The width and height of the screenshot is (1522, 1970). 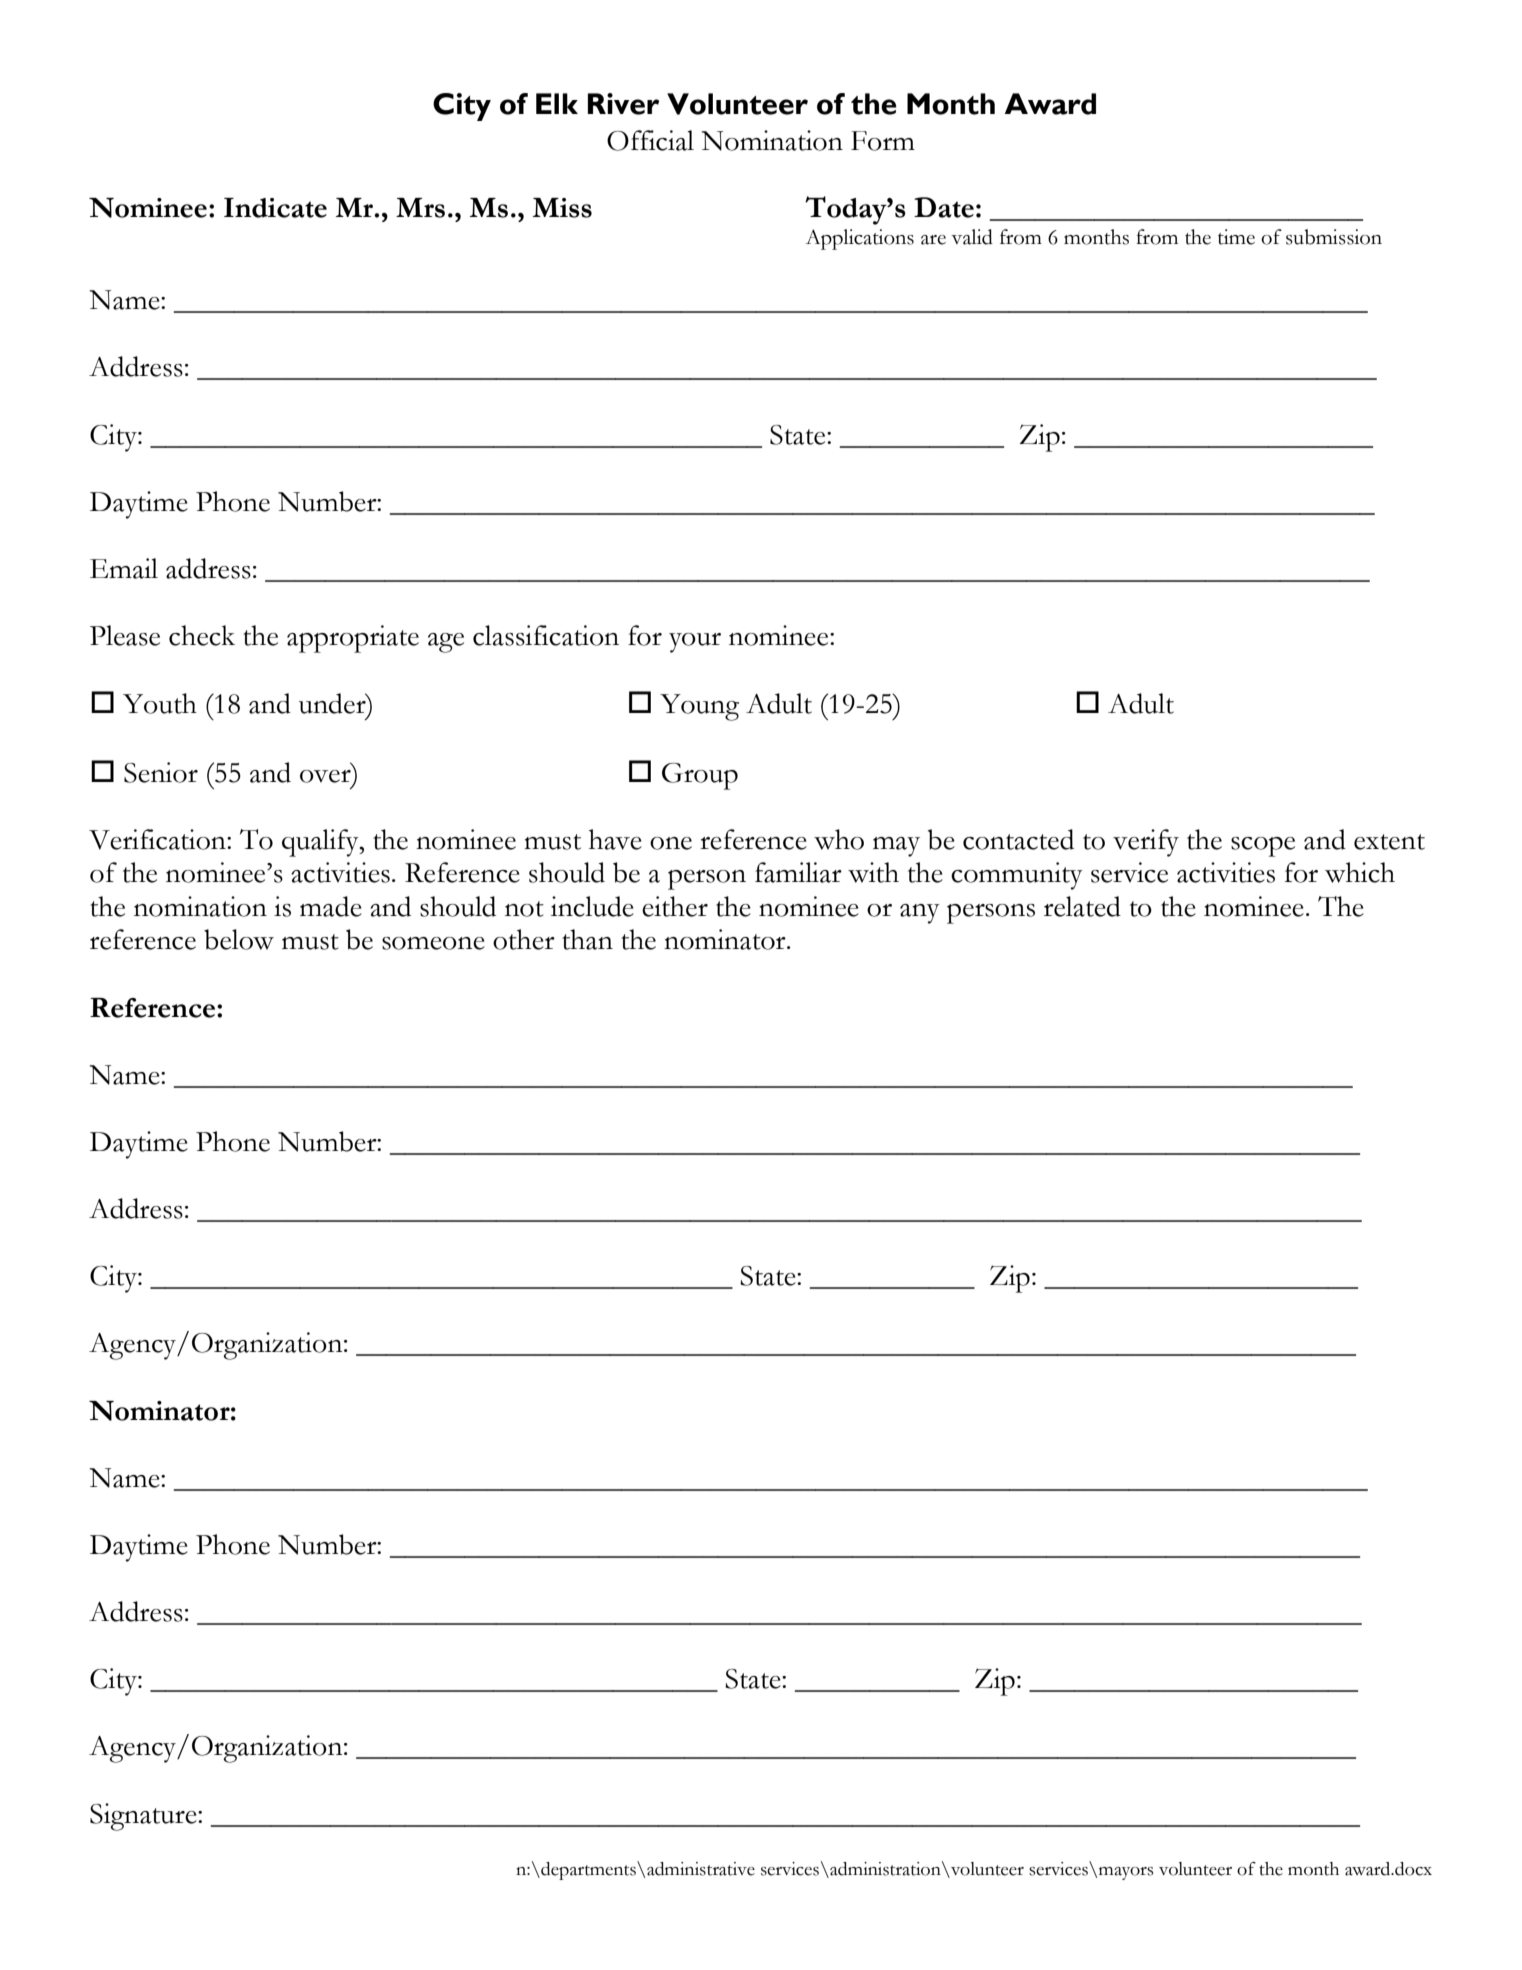 What do you see at coordinates (1263, 847) in the screenshot?
I see `scope` at bounding box center [1263, 847].
